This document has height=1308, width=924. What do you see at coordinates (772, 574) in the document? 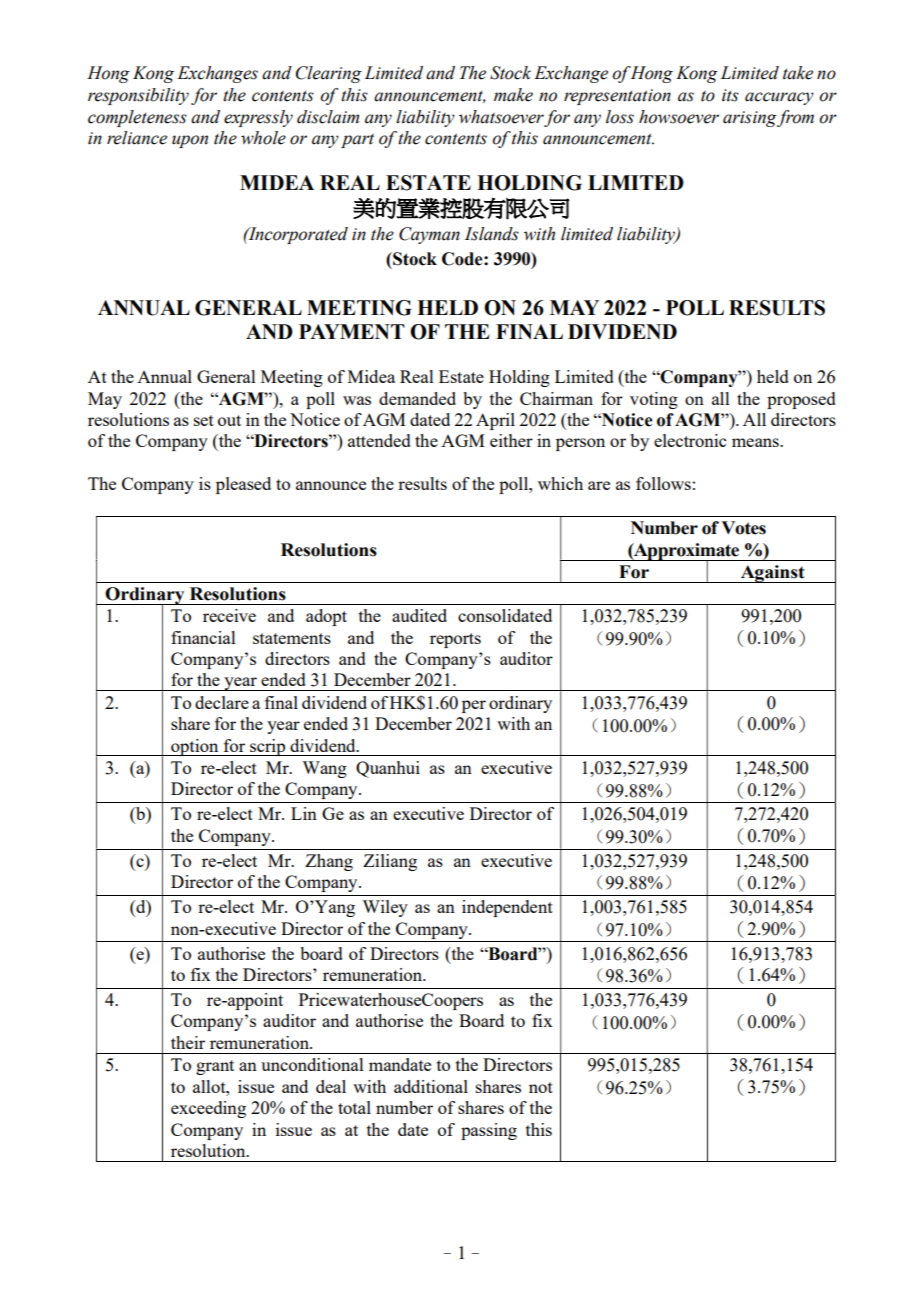
I see `Against` at bounding box center [772, 574].
